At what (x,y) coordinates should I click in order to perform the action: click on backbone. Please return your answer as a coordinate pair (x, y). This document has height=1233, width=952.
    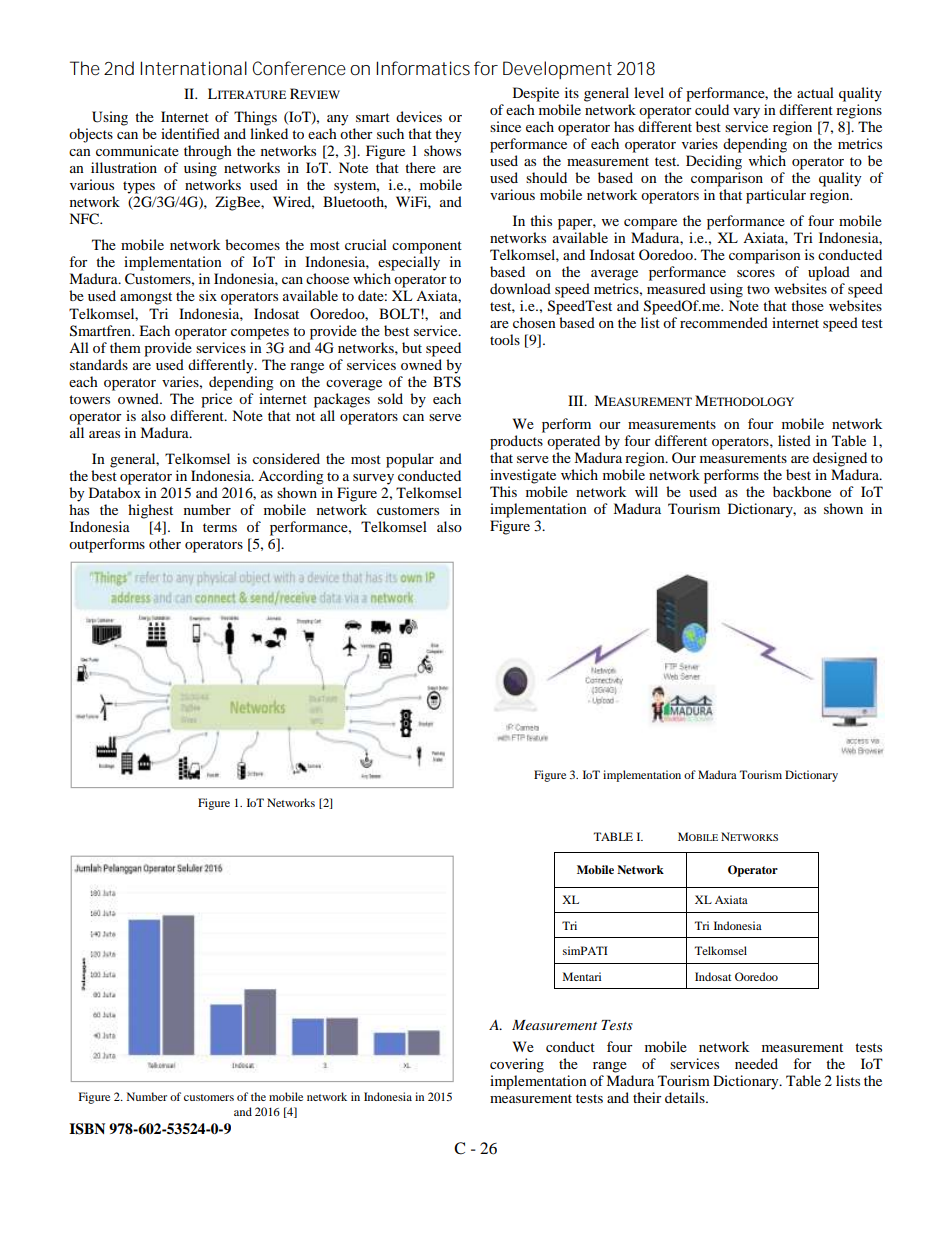
    Looking at the image, I should click on (802, 491).
